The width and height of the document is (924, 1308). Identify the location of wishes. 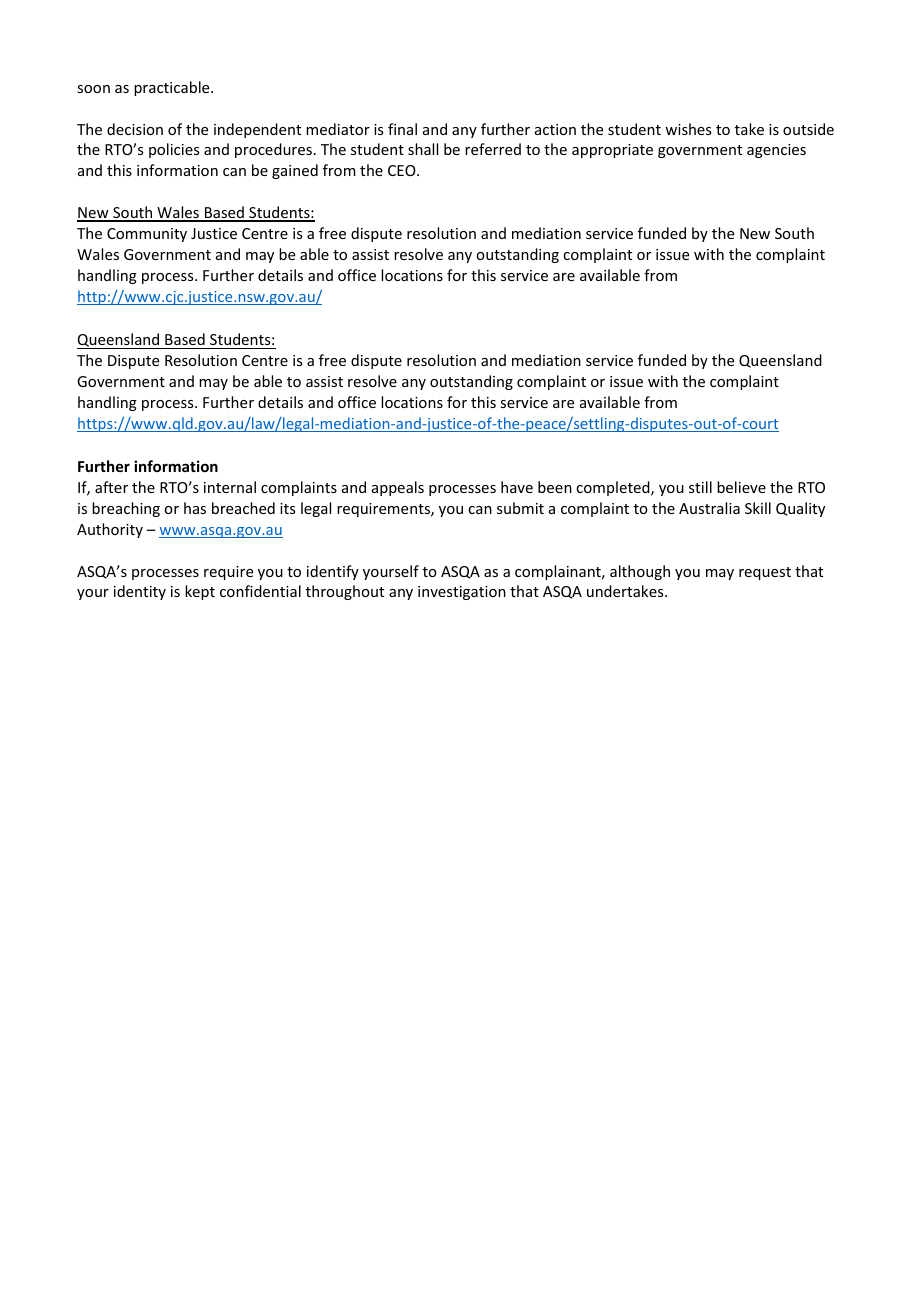
(688, 129).
